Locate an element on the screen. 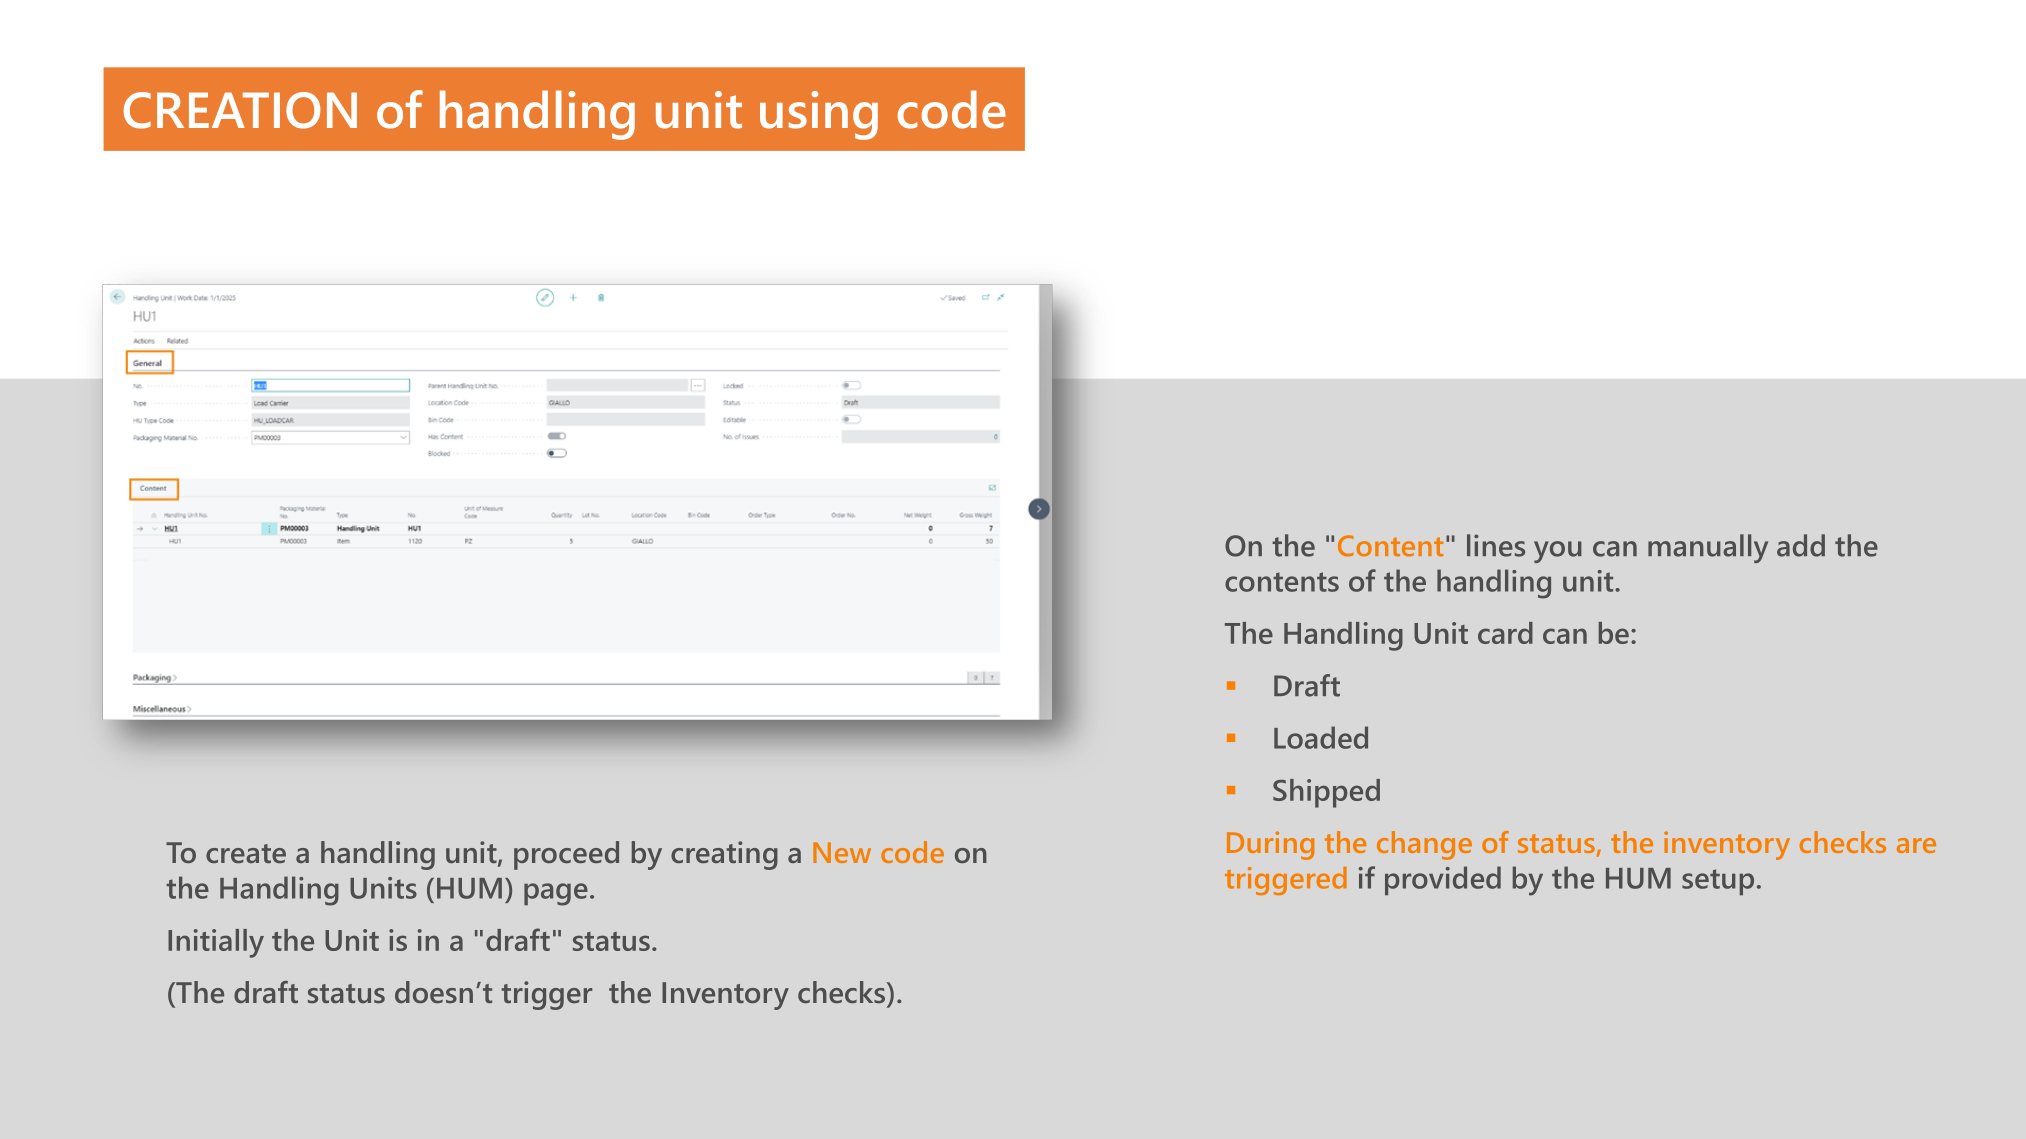  Initially is located at coordinates (216, 943).
